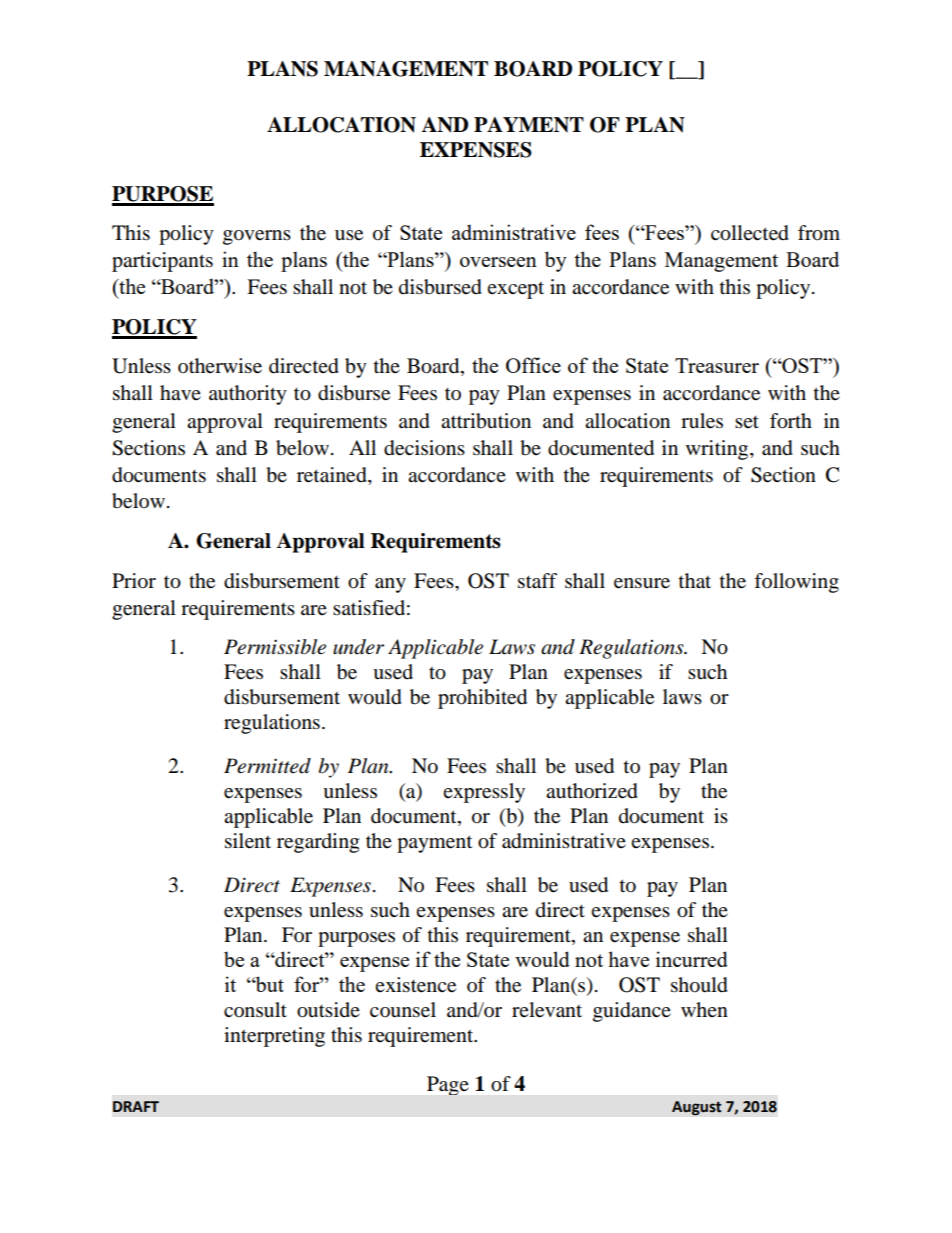 Image resolution: width=952 pixels, height=1233 pixels. What do you see at coordinates (592, 791) in the document?
I see `authorized` at bounding box center [592, 791].
